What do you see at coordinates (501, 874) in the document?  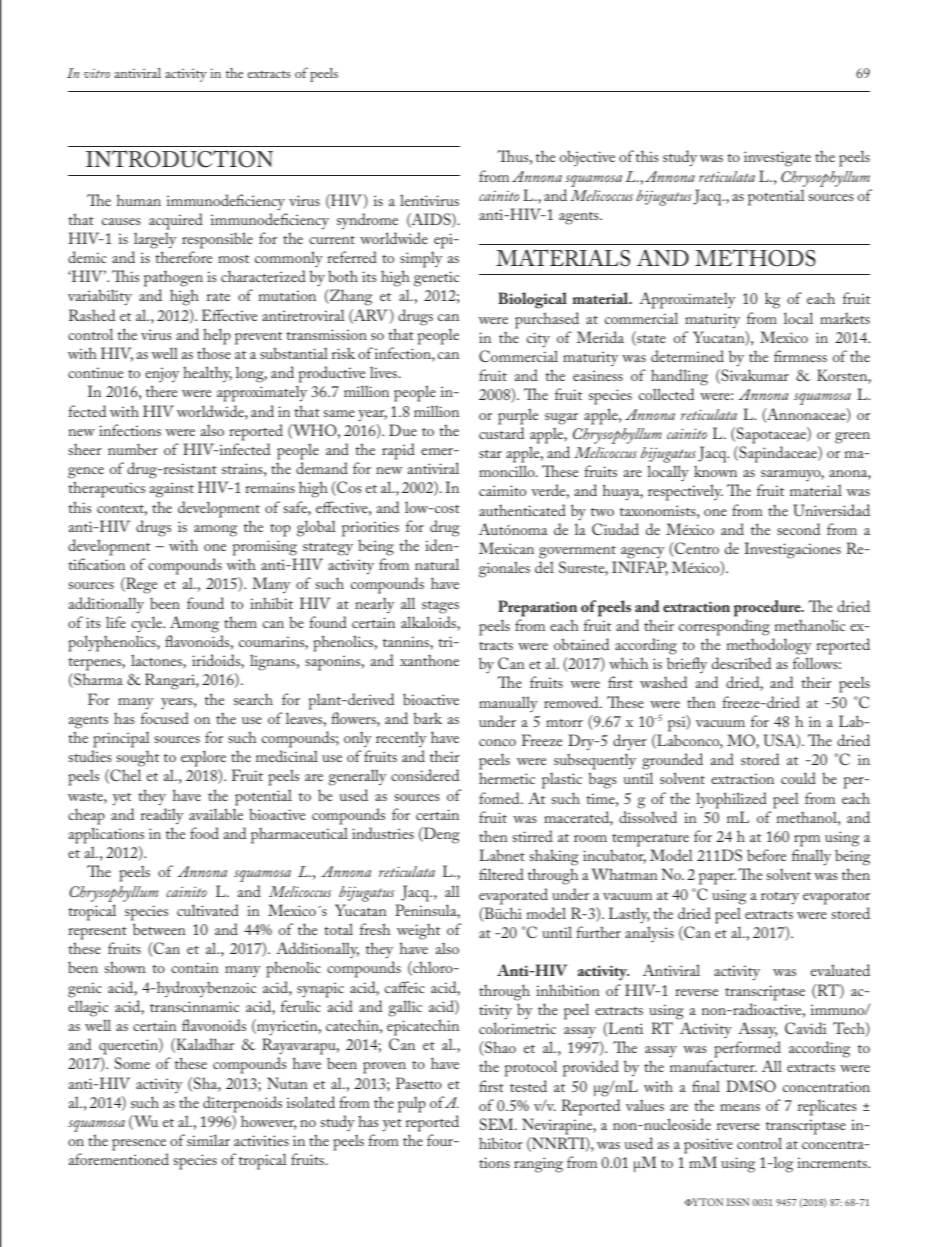 I see `filtered` at bounding box center [501, 874].
